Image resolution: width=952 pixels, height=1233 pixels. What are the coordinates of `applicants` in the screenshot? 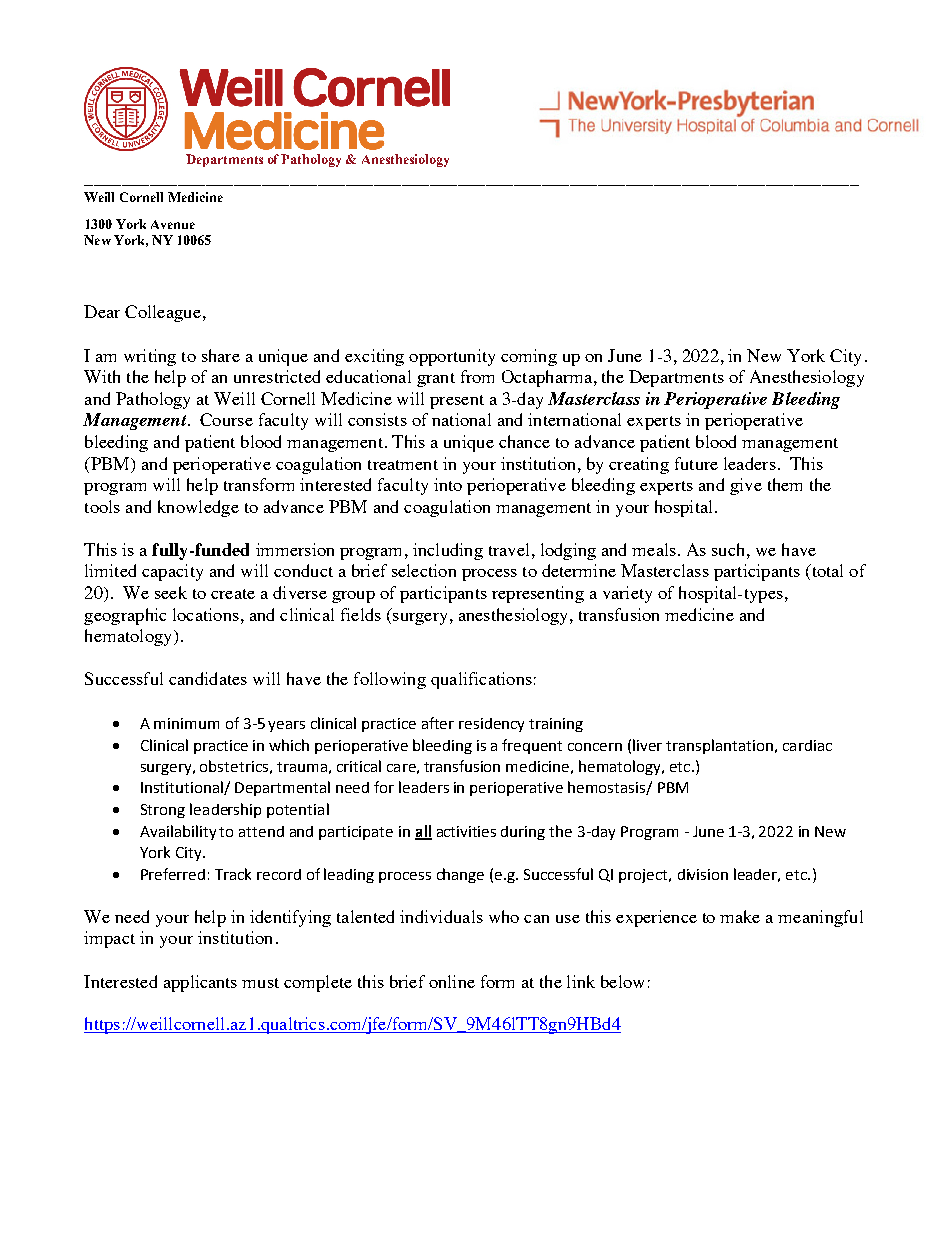 It's located at (200, 983).
